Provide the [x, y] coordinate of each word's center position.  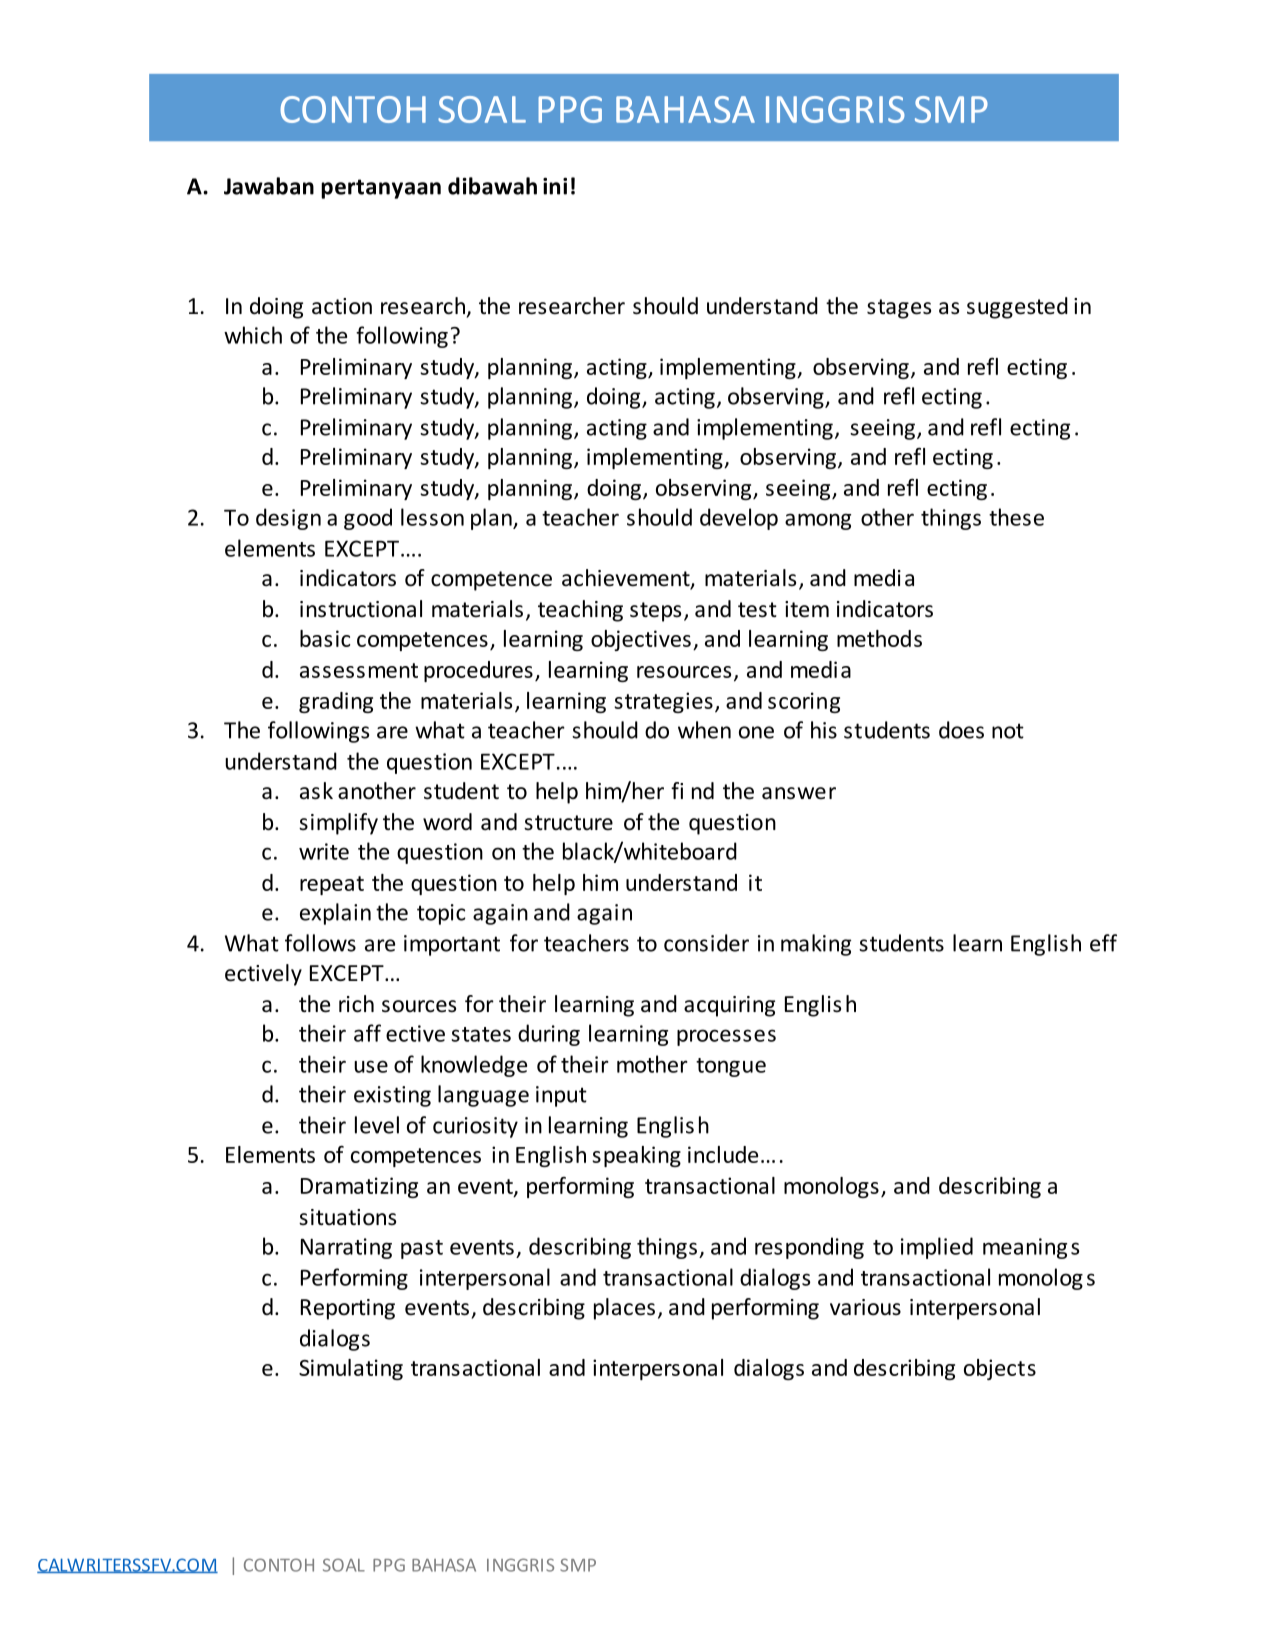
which [253, 335]
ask [316, 791]
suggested [1017, 308]
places [624, 1309]
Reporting [348, 1309]
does [961, 730]
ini [555, 186]
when [704, 730]
